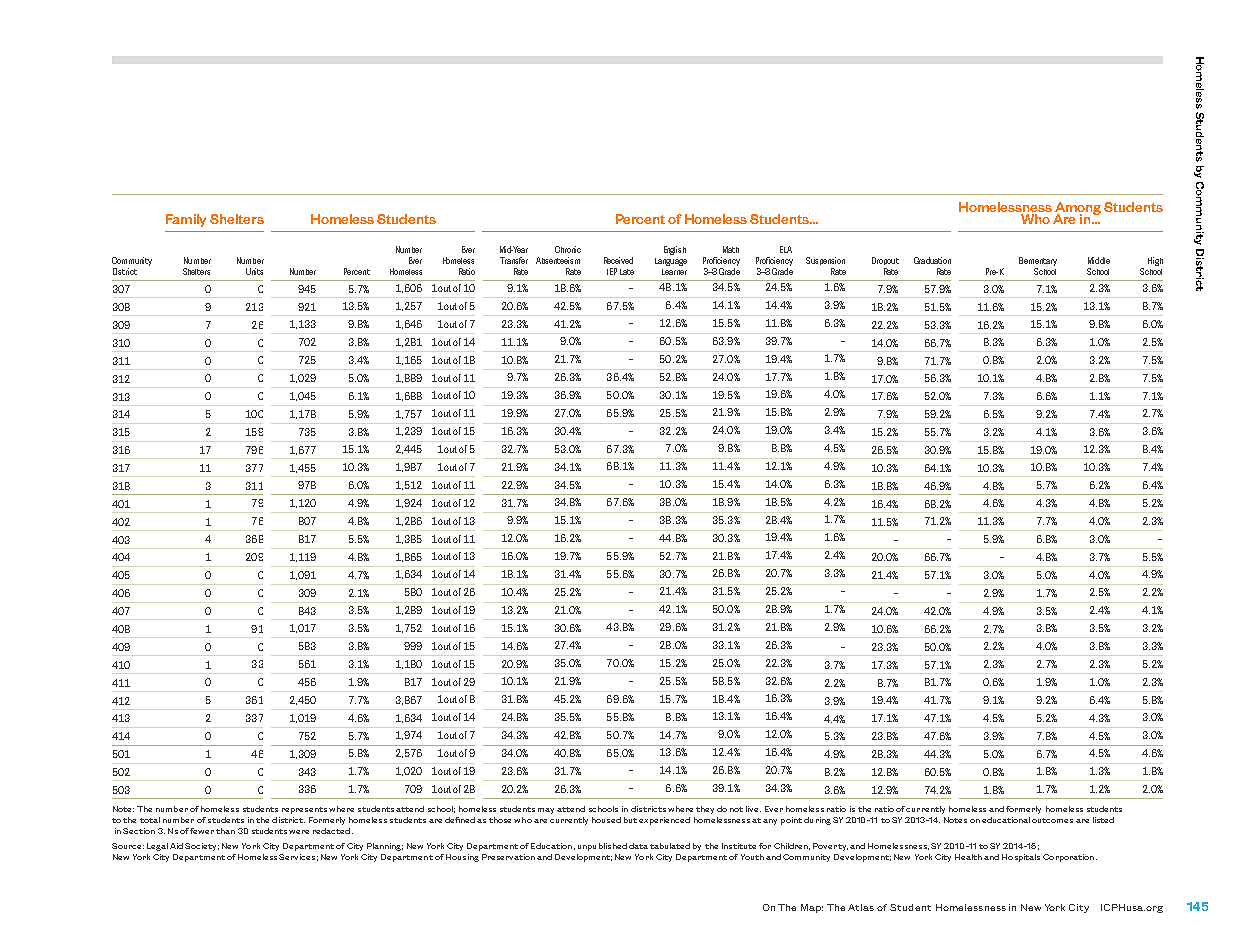 This screenshot has height=952, width=1233. What do you see at coordinates (753, 809) in the screenshot?
I see `live` at bounding box center [753, 809].
